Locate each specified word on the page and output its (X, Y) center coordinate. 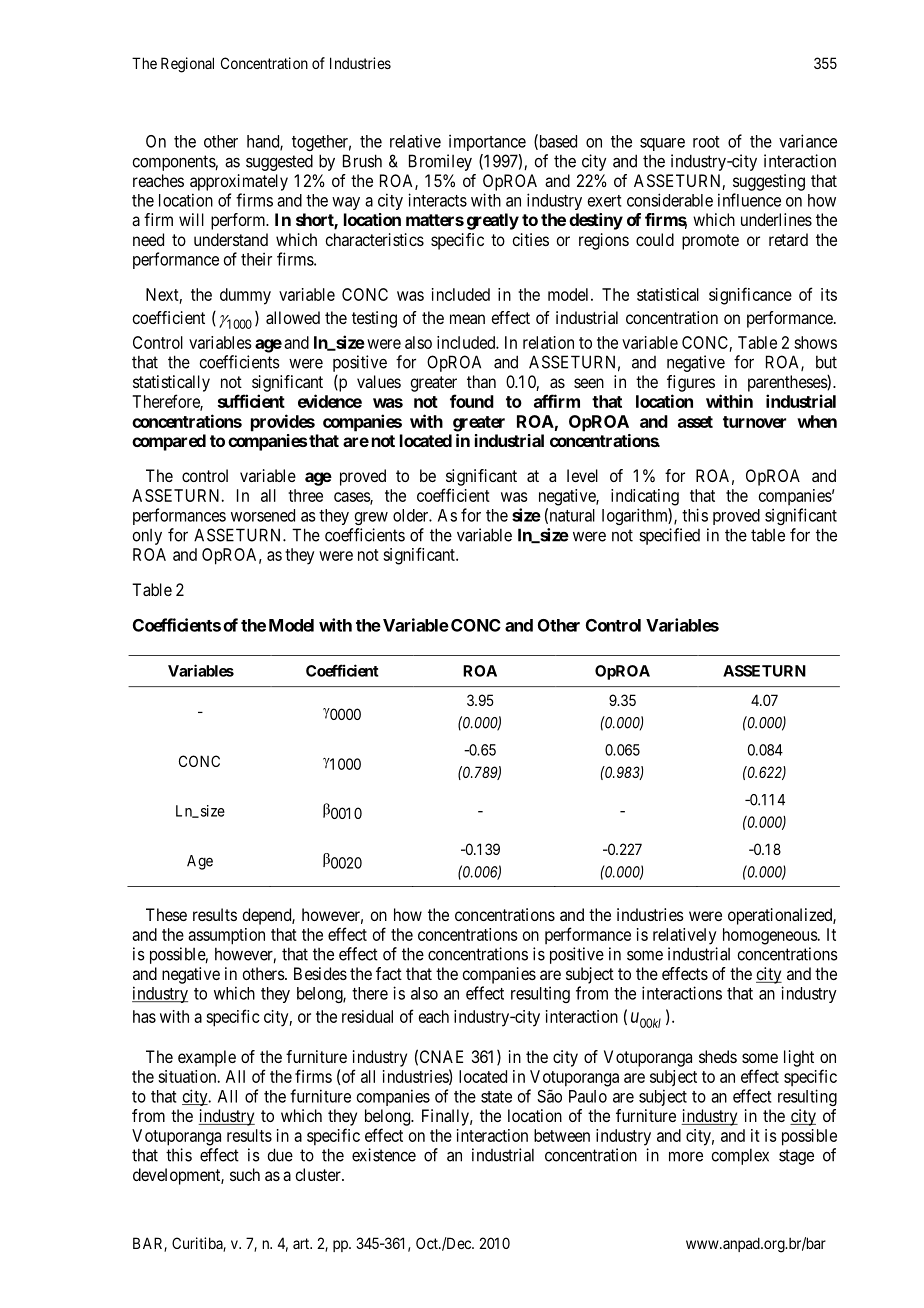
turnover (754, 422)
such (245, 1174)
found (472, 401)
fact (389, 973)
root (706, 142)
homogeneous (770, 936)
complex (740, 1156)
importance (487, 142)
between (562, 1135)
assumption (226, 936)
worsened (263, 515)
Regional (187, 65)
